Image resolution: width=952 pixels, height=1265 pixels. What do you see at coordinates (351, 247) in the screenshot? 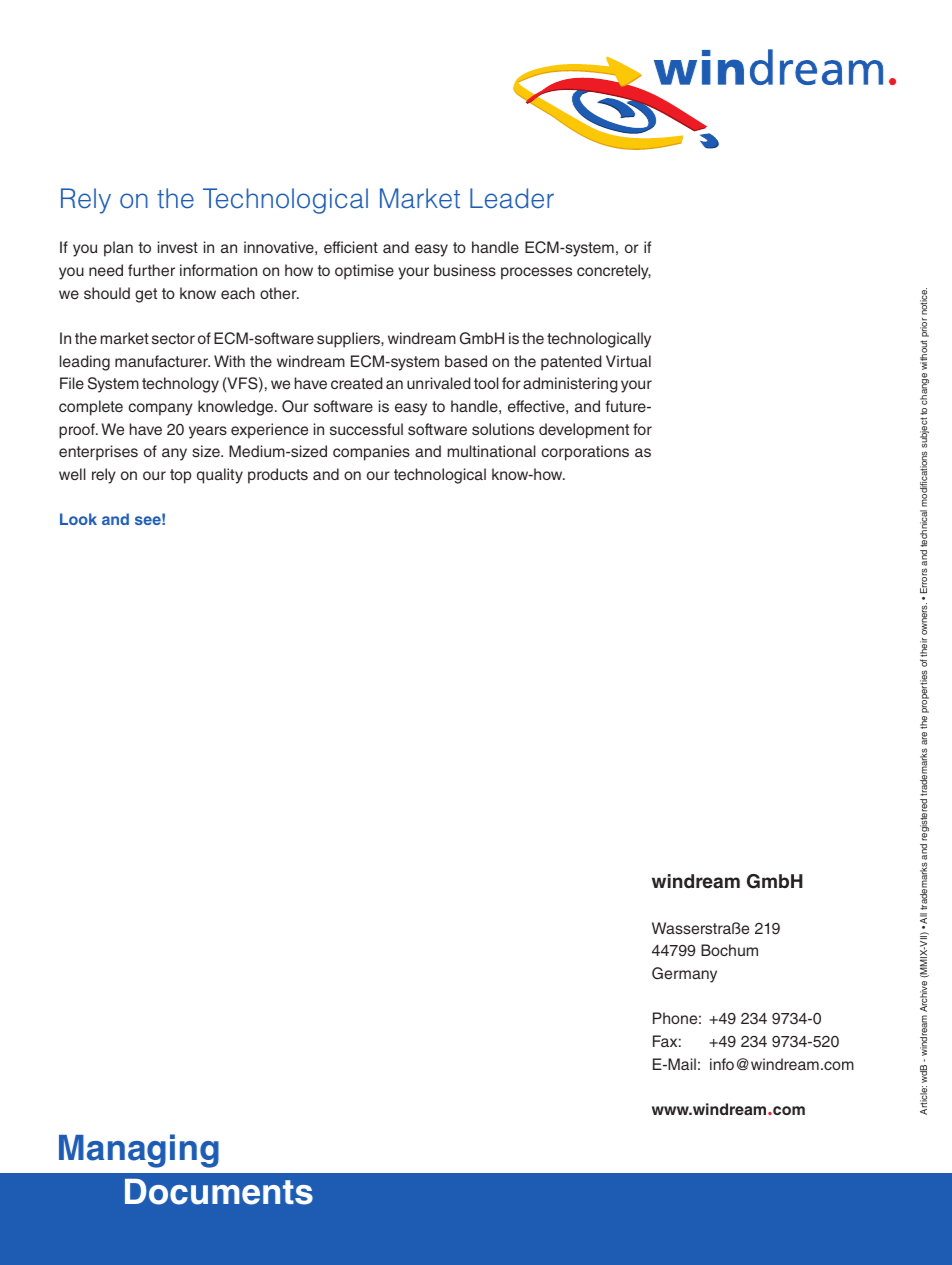
I see `efficient` at bounding box center [351, 247].
